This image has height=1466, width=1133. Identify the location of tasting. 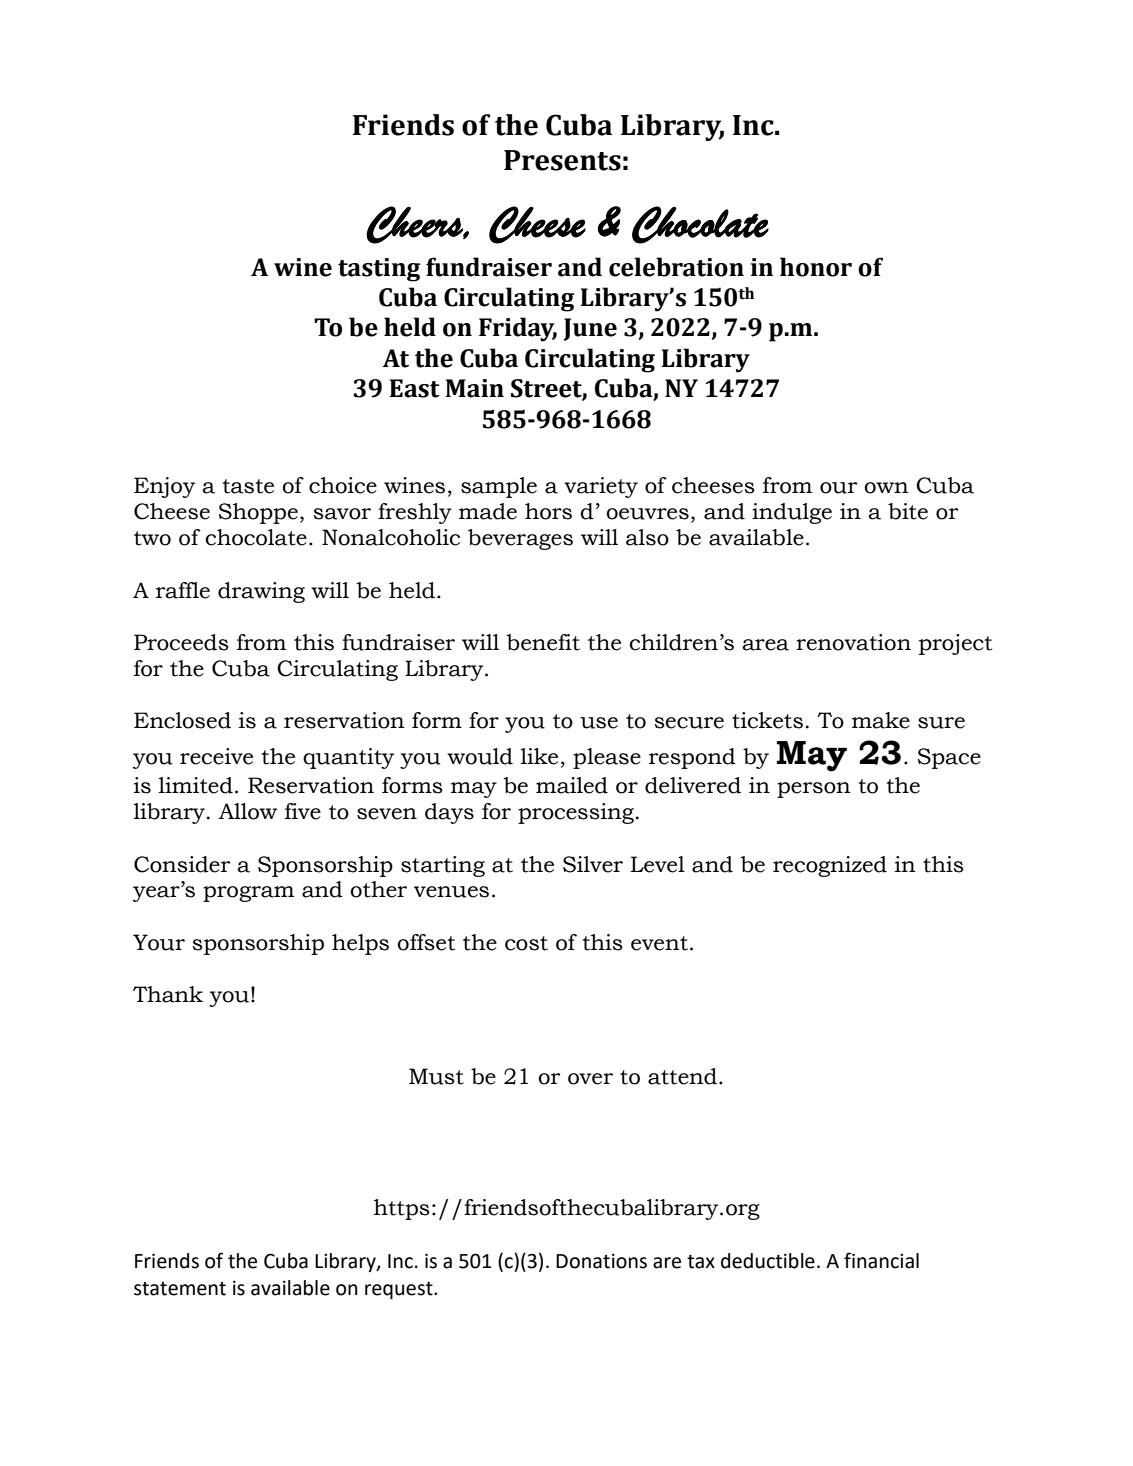
(379, 270).
